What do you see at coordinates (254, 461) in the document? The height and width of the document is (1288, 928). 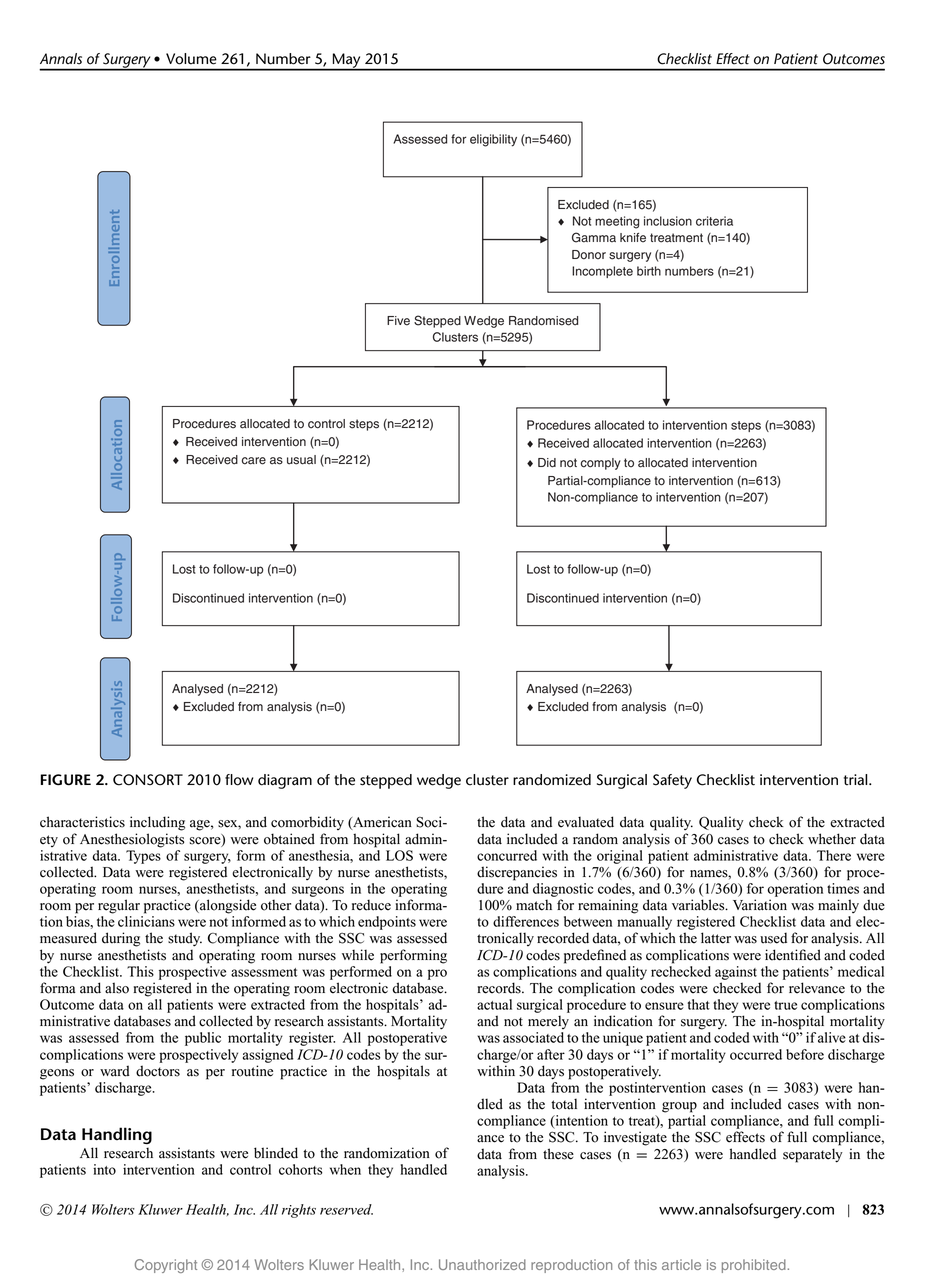 I see `care` at bounding box center [254, 461].
